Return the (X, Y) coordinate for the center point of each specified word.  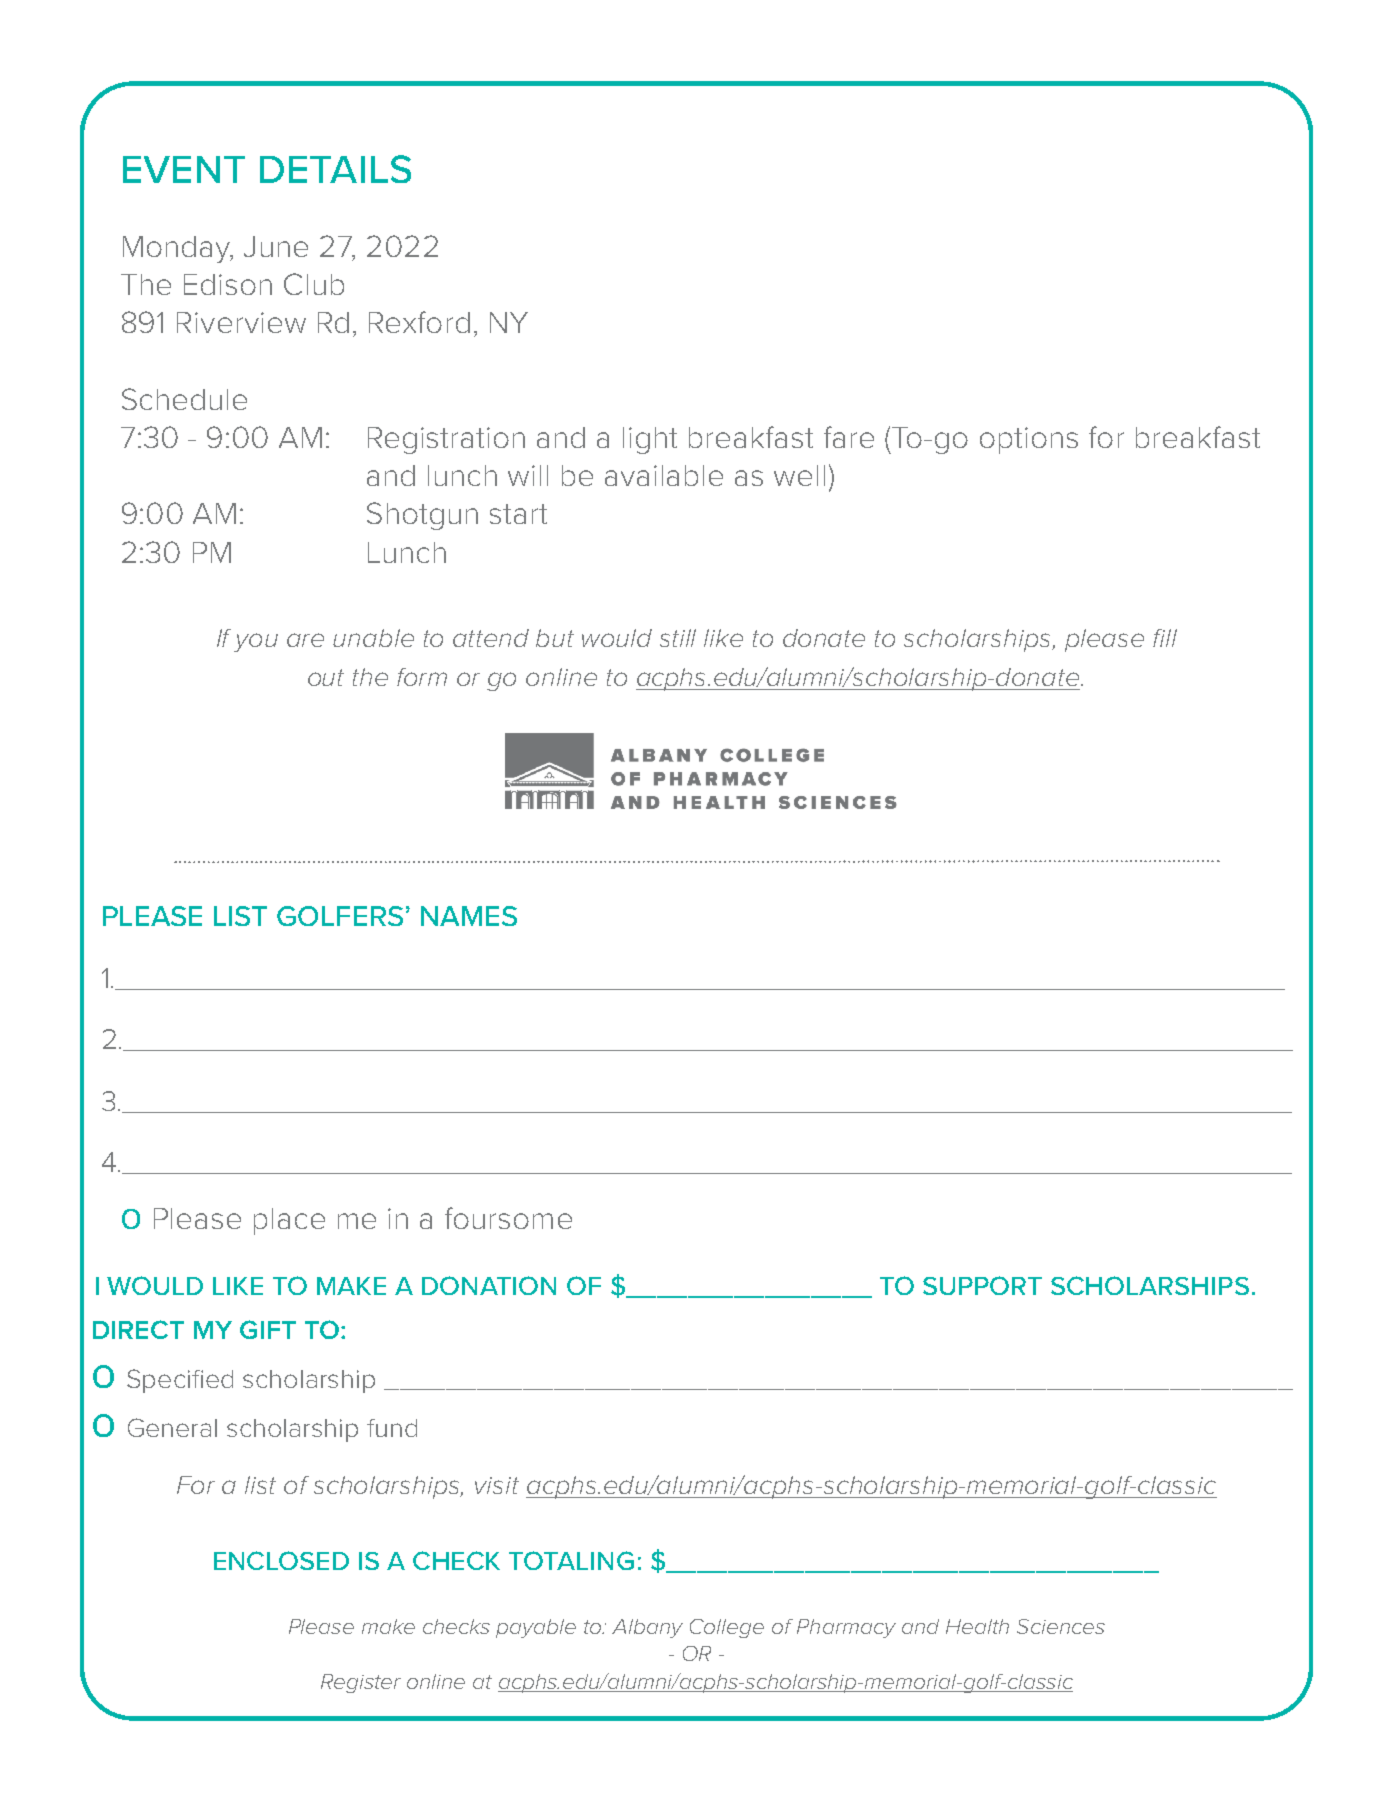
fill (1165, 638)
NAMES (469, 916)
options (1029, 440)
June (276, 246)
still (678, 638)
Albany (647, 1628)
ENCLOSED (281, 1560)
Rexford (419, 322)
